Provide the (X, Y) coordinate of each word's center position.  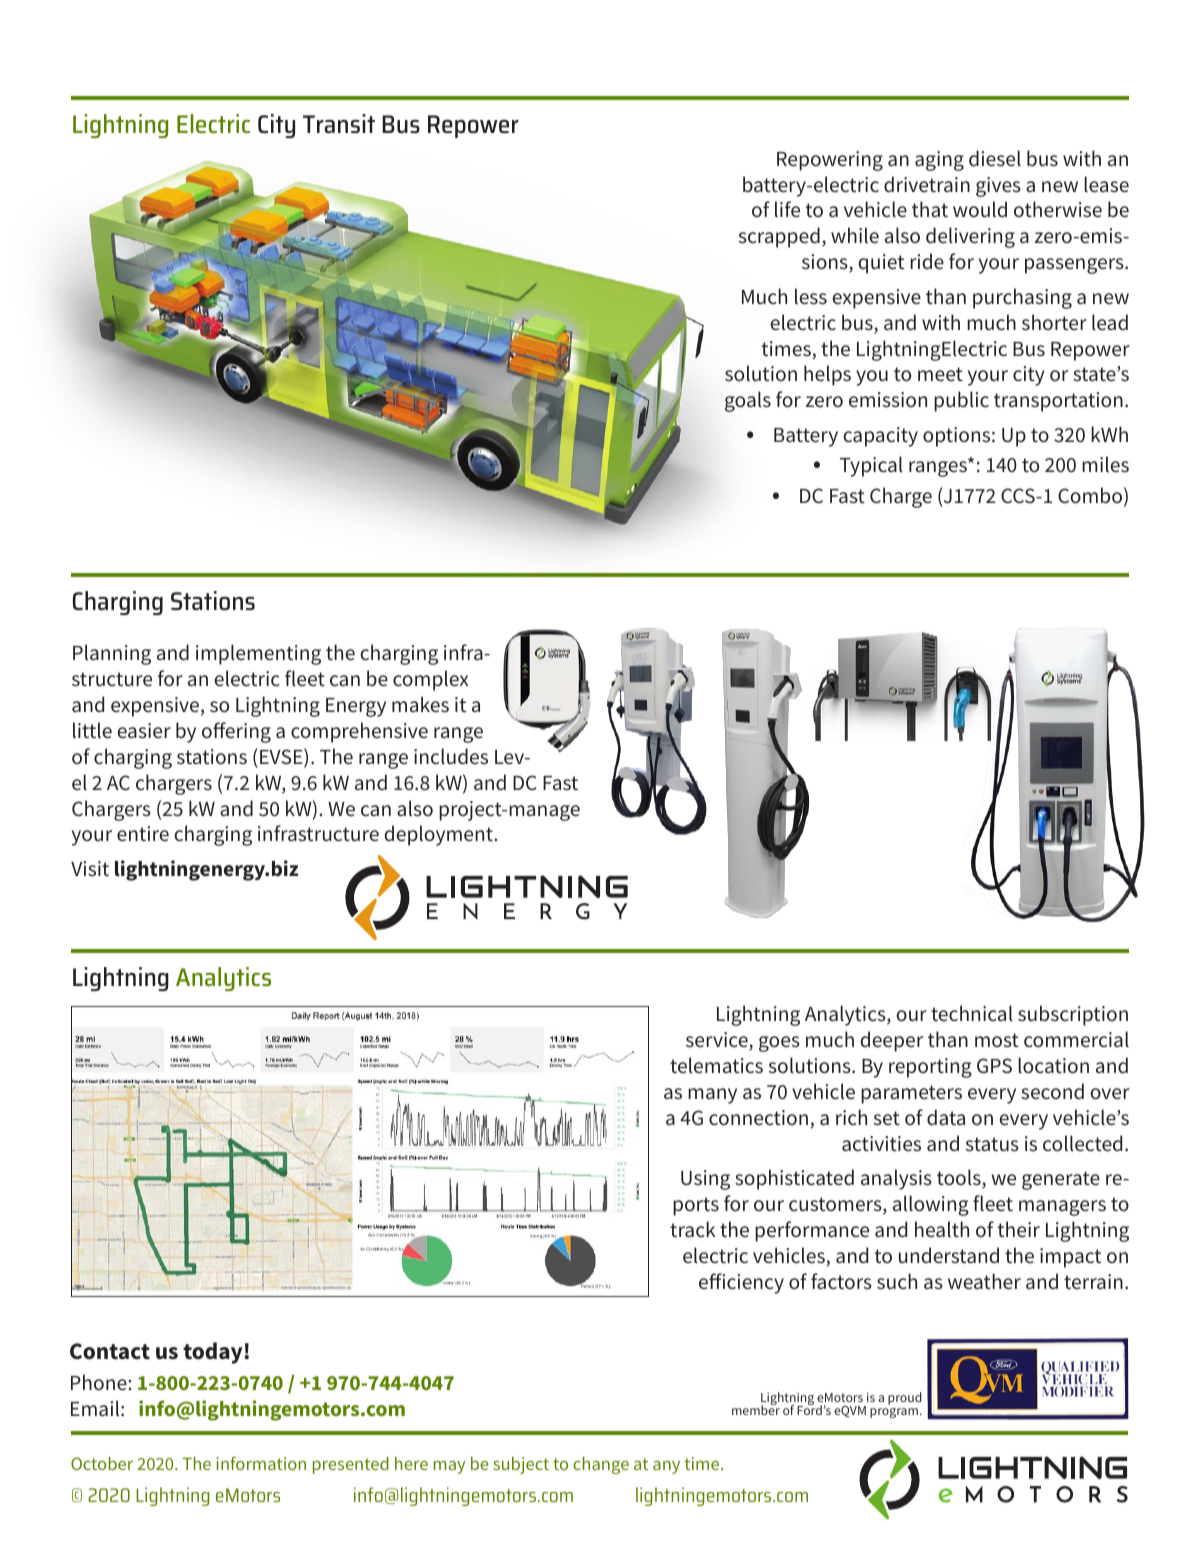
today (214, 1353)
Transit (339, 123)
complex (431, 680)
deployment (440, 835)
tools (960, 1178)
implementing (258, 654)
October (102, 1463)
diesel (995, 158)
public (961, 401)
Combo (1090, 495)
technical (972, 1013)
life (787, 209)
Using (705, 1180)
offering (236, 732)
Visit (90, 869)
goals (748, 401)
